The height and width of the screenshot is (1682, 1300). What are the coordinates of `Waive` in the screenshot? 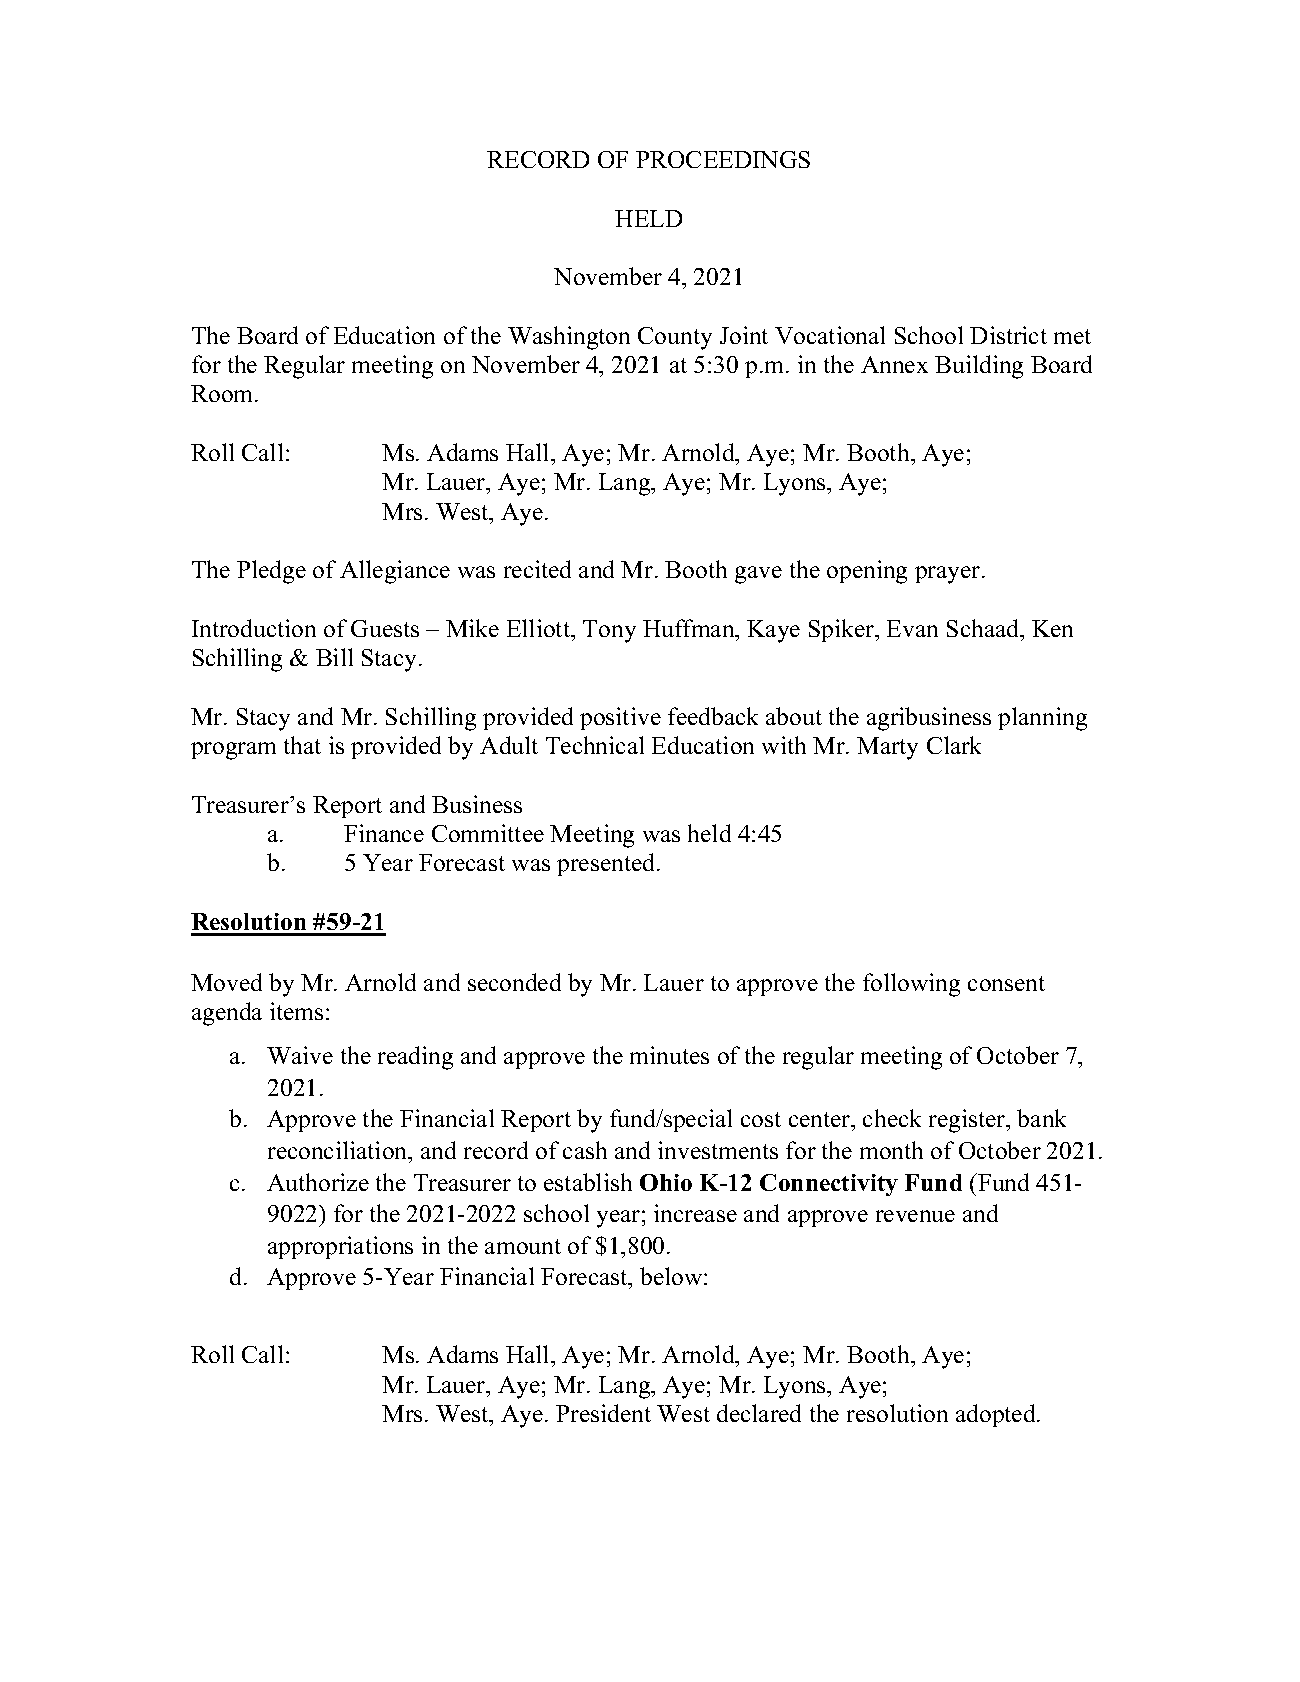 It's located at (300, 1055).
